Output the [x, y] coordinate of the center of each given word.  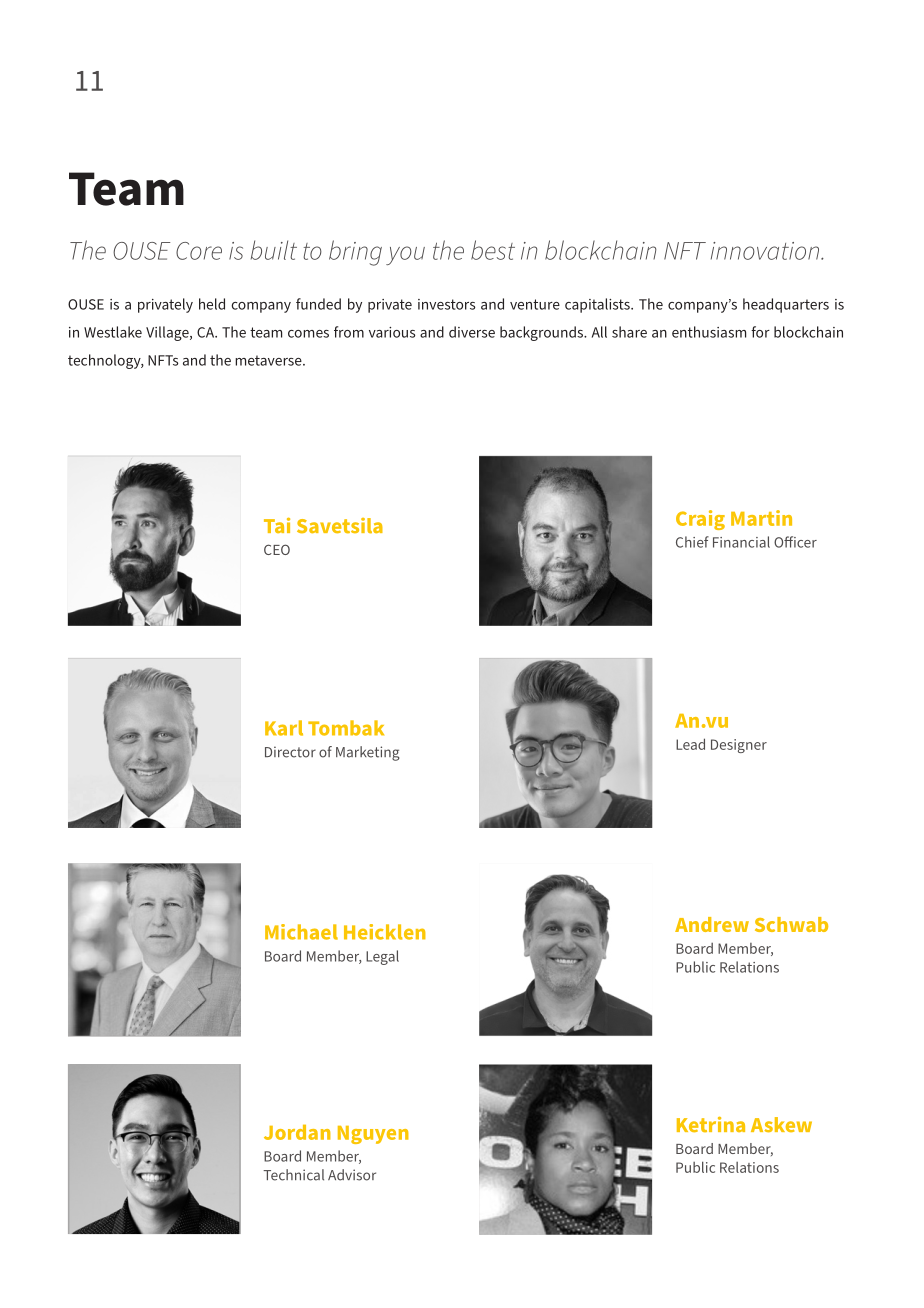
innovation [766, 251]
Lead [690, 744]
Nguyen [373, 1135]
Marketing [368, 753]
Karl [284, 728]
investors [446, 304]
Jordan [297, 1132]
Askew [781, 1125]
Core [199, 251]
